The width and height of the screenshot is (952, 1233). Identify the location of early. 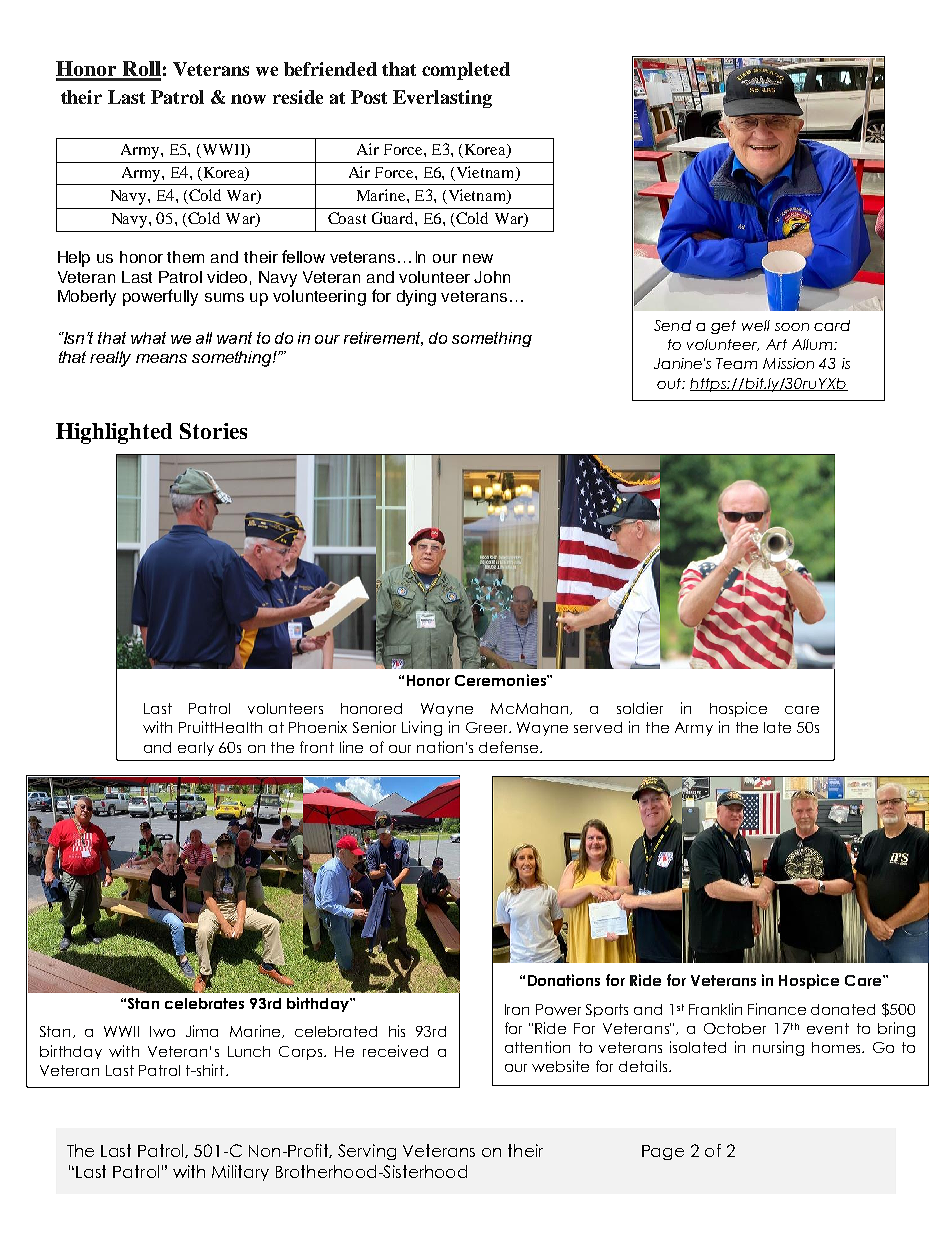
(196, 749).
